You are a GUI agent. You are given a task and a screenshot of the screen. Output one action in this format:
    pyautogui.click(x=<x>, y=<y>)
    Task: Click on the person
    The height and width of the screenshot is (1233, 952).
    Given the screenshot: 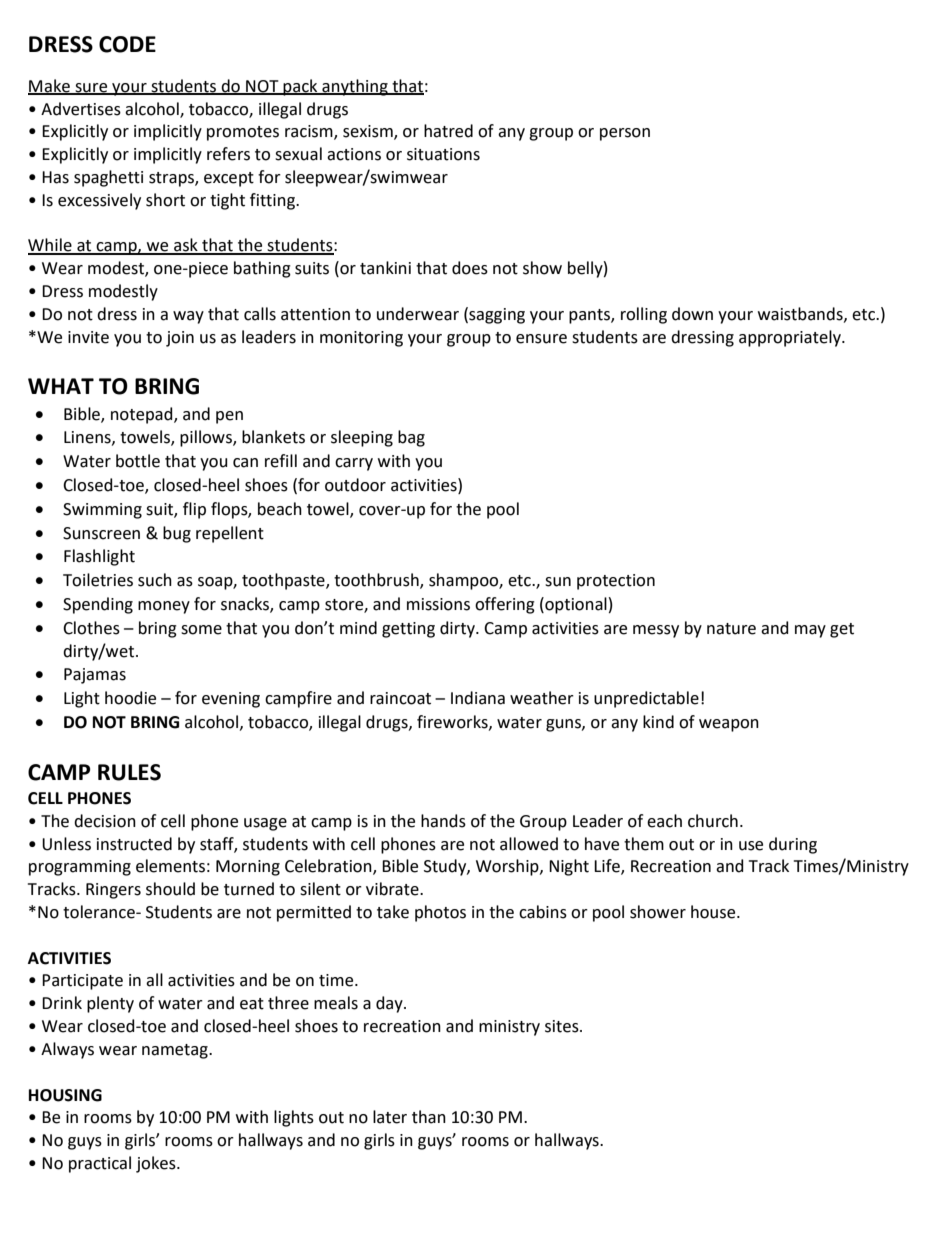 What is the action you would take?
    pyautogui.click(x=625, y=134)
